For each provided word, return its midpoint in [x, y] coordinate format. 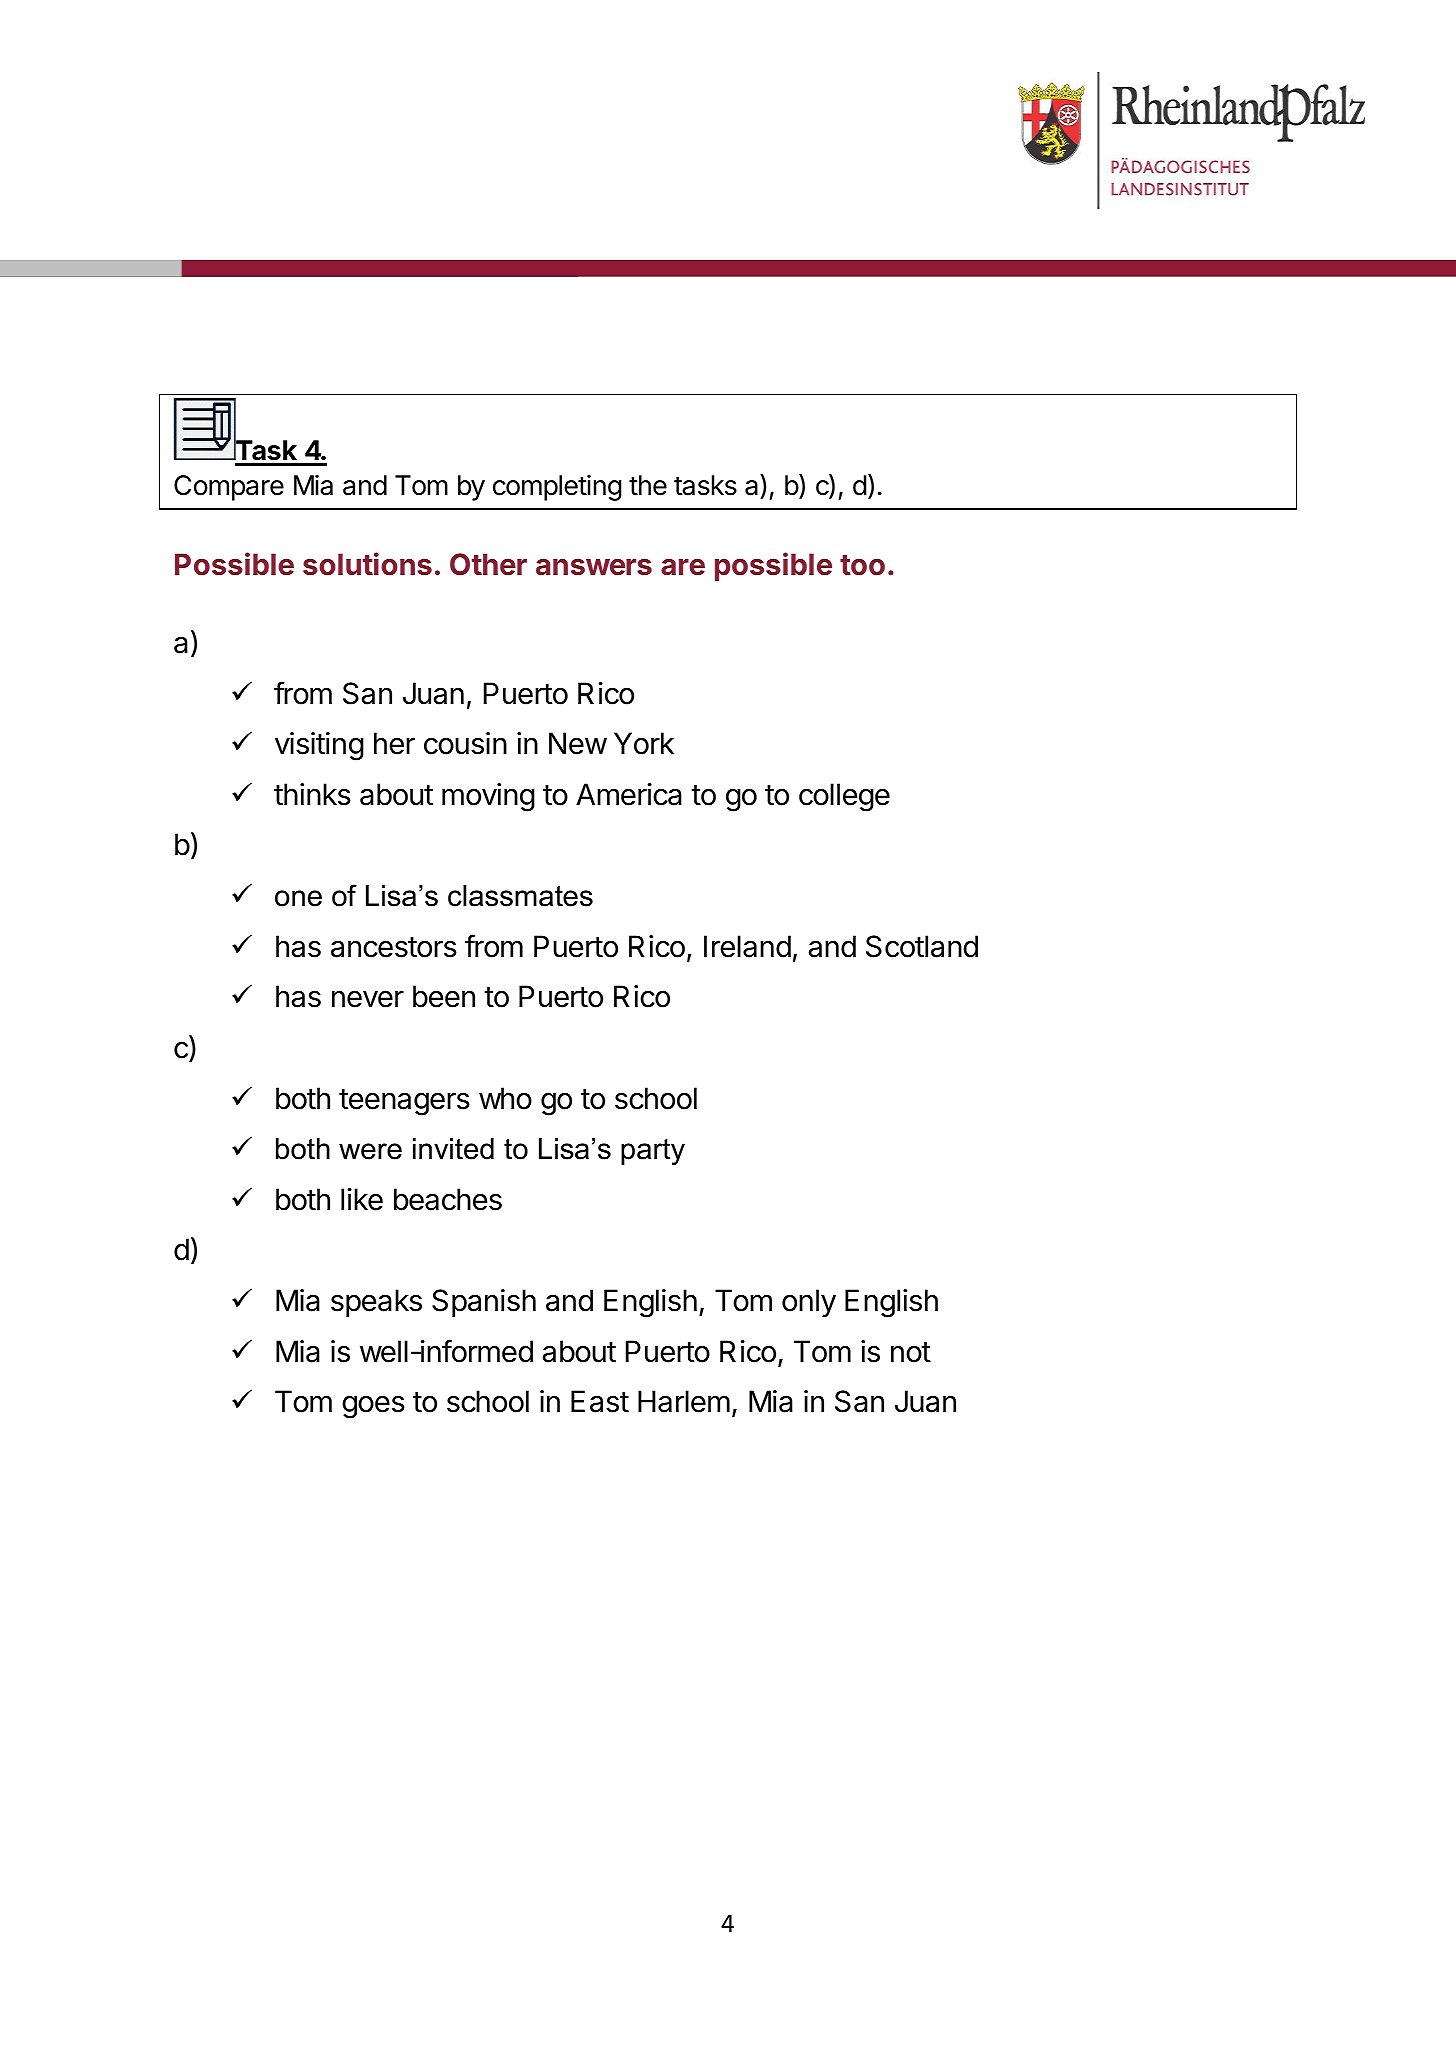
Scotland [922, 946]
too [862, 565]
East [600, 1401]
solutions [367, 564]
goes [373, 1407]
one [298, 898]
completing [557, 488]
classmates [520, 896]
